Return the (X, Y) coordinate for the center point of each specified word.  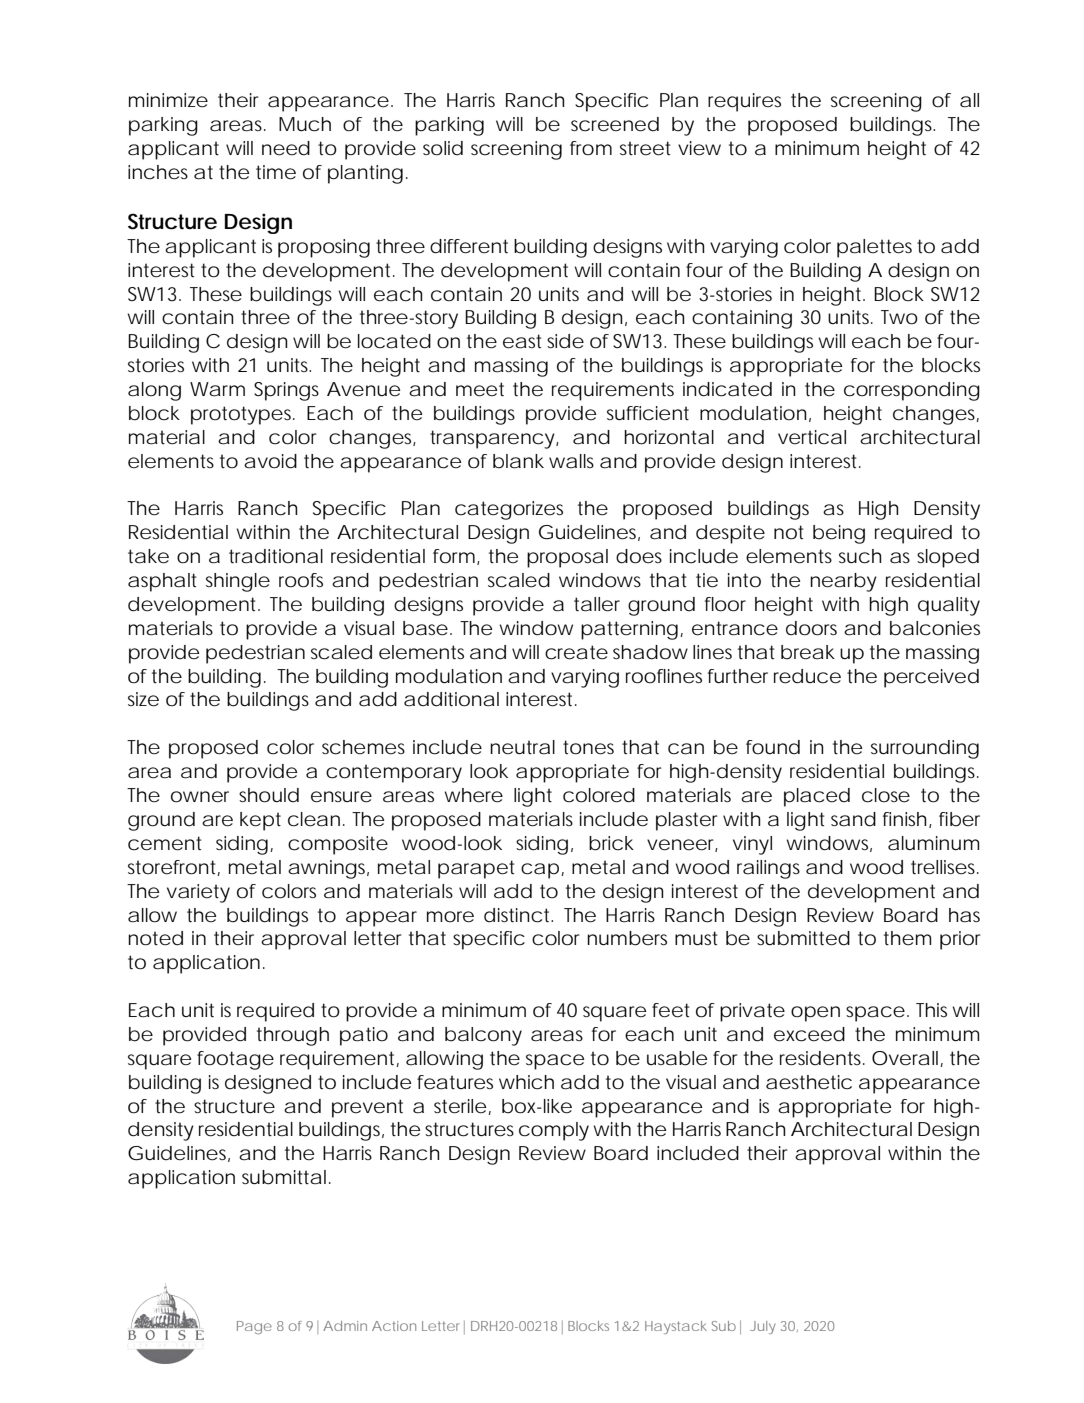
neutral (522, 747)
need (286, 148)
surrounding (925, 749)
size (143, 699)
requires (744, 102)
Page (254, 1327)
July (762, 1327)
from (591, 148)
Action (394, 1326)
